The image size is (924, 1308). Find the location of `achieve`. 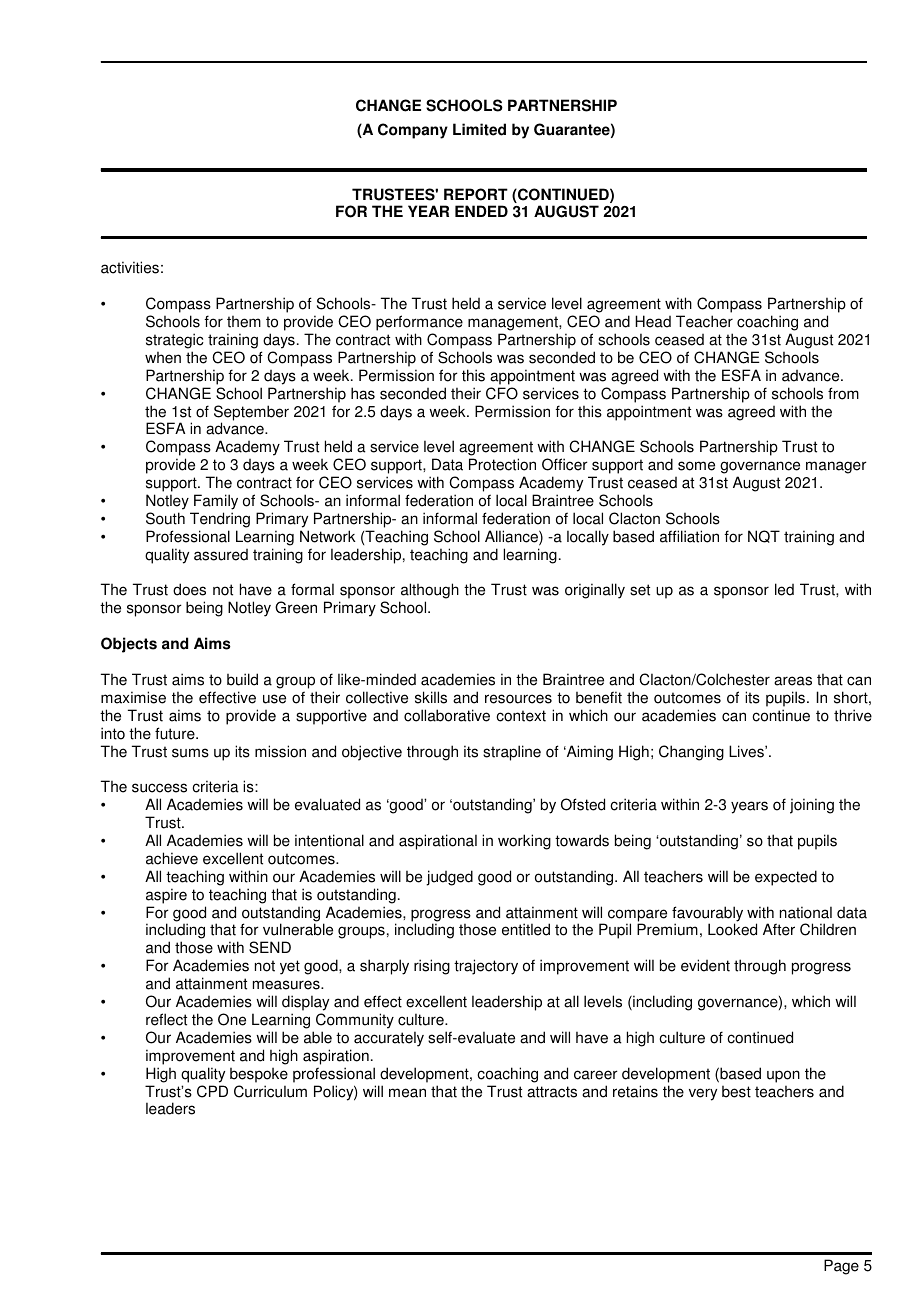

achieve is located at coordinates (172, 858).
